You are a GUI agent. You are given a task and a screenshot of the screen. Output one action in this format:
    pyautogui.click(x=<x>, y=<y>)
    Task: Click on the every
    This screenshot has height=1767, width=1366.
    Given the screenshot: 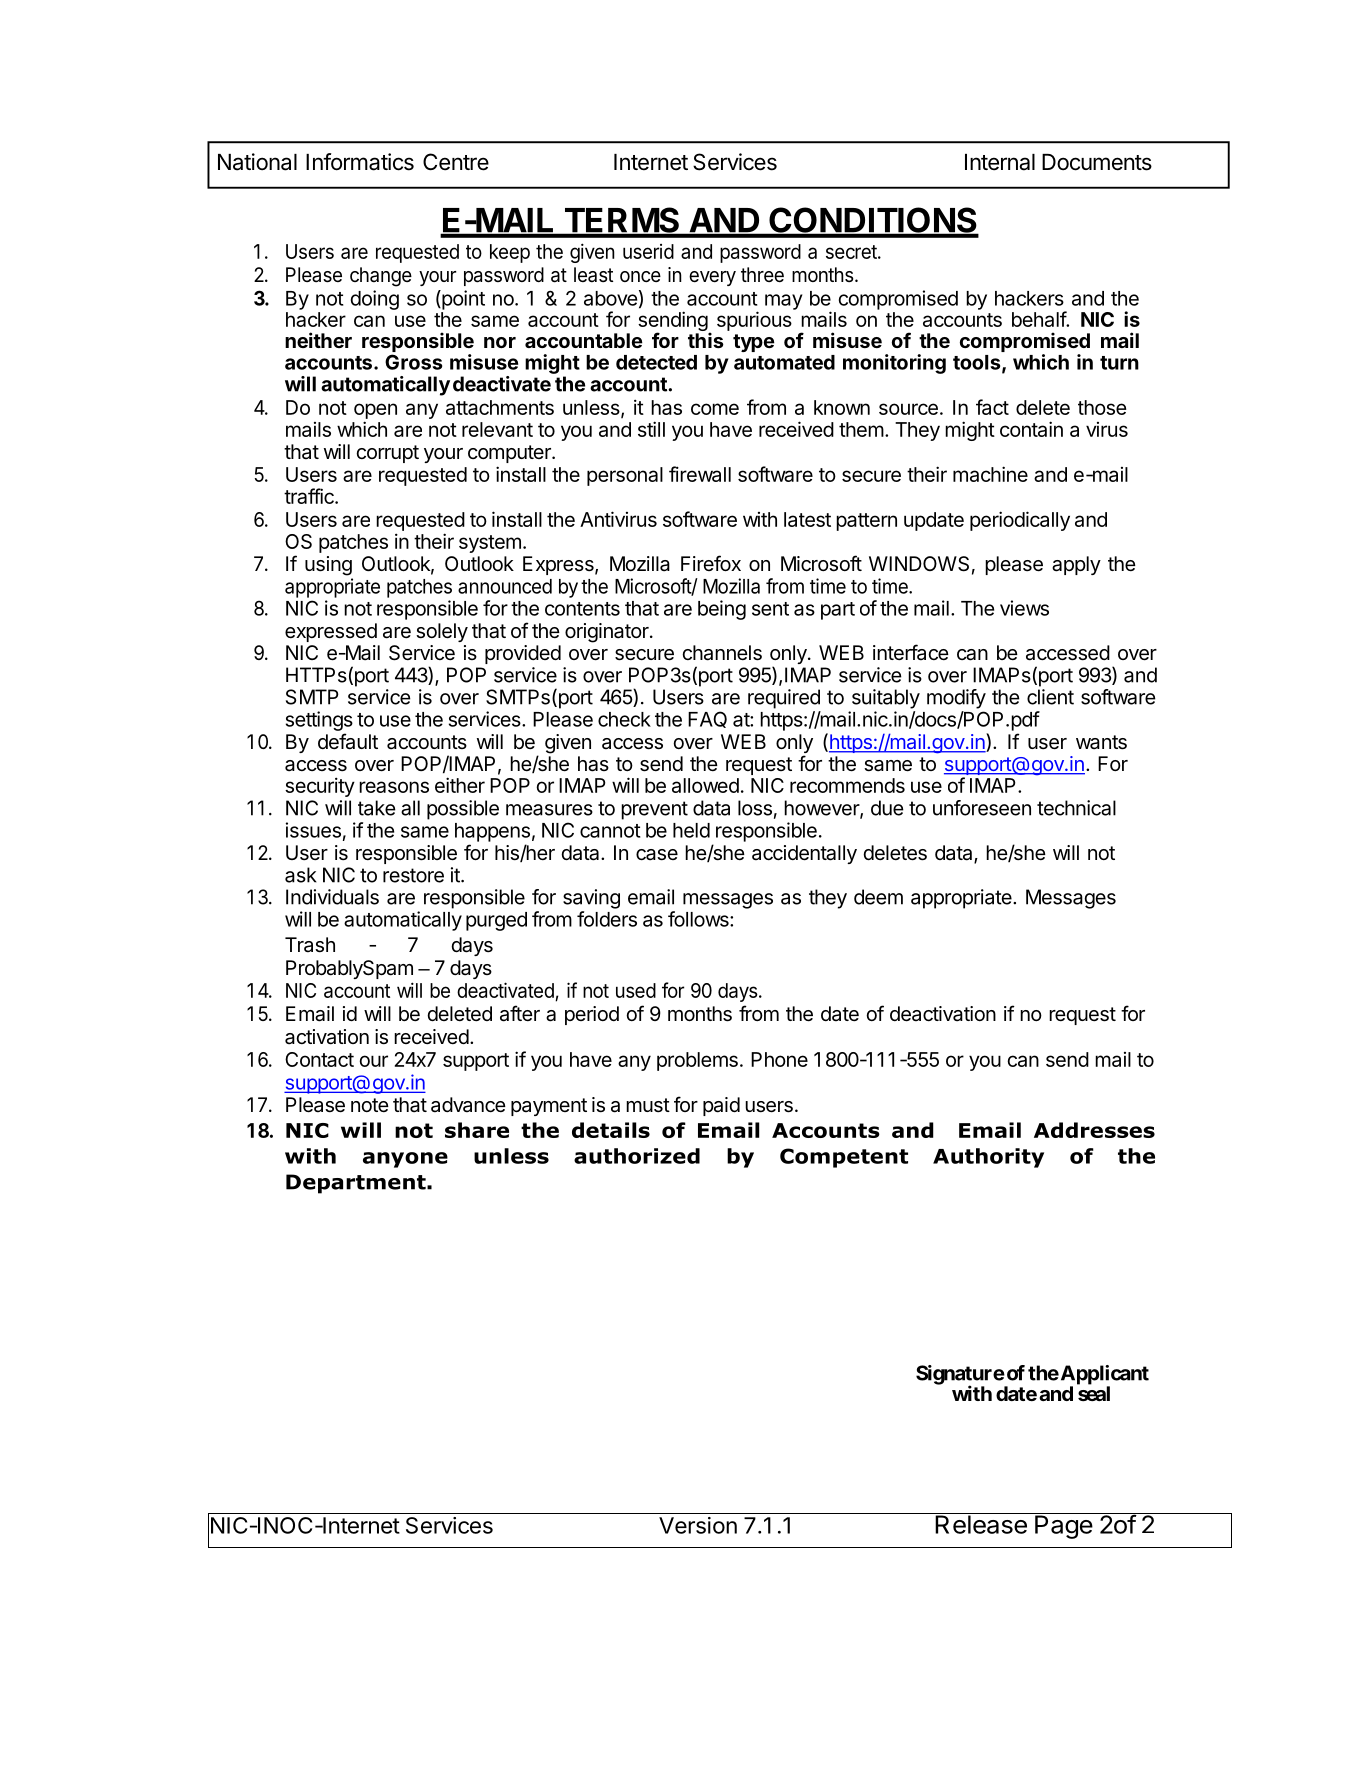 What is the action you would take?
    pyautogui.click(x=712, y=278)
